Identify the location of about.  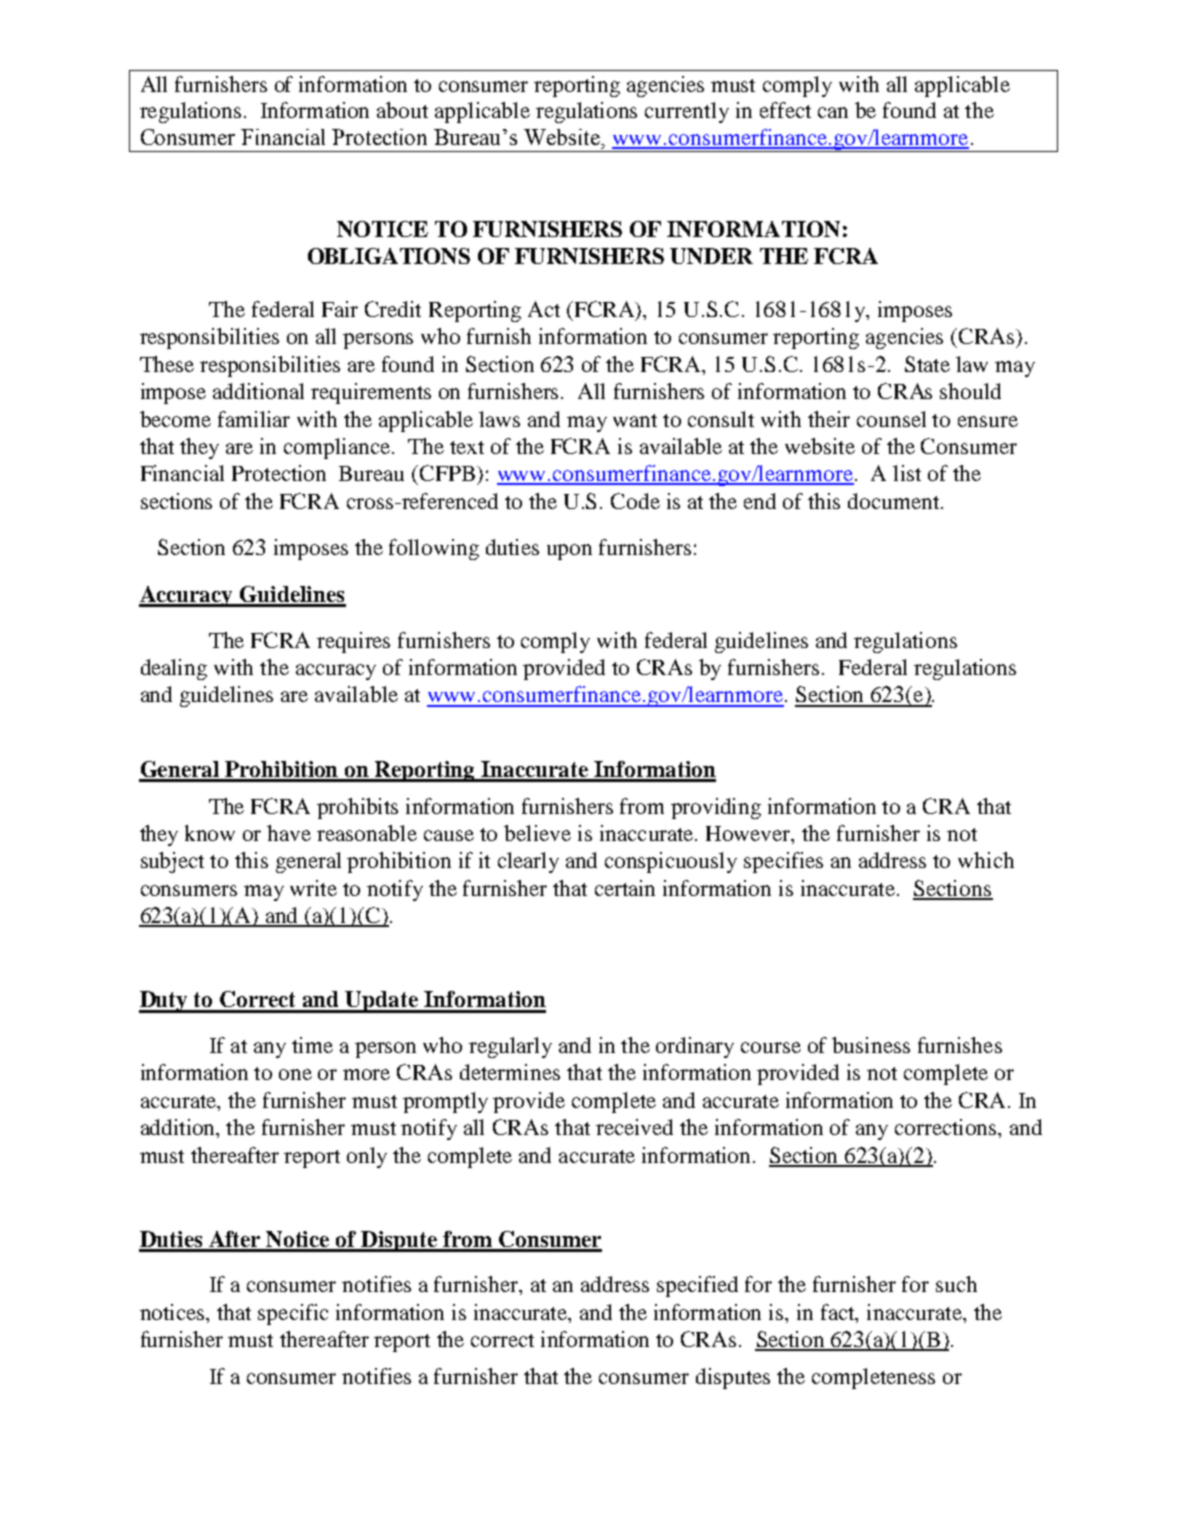
(402, 110).
